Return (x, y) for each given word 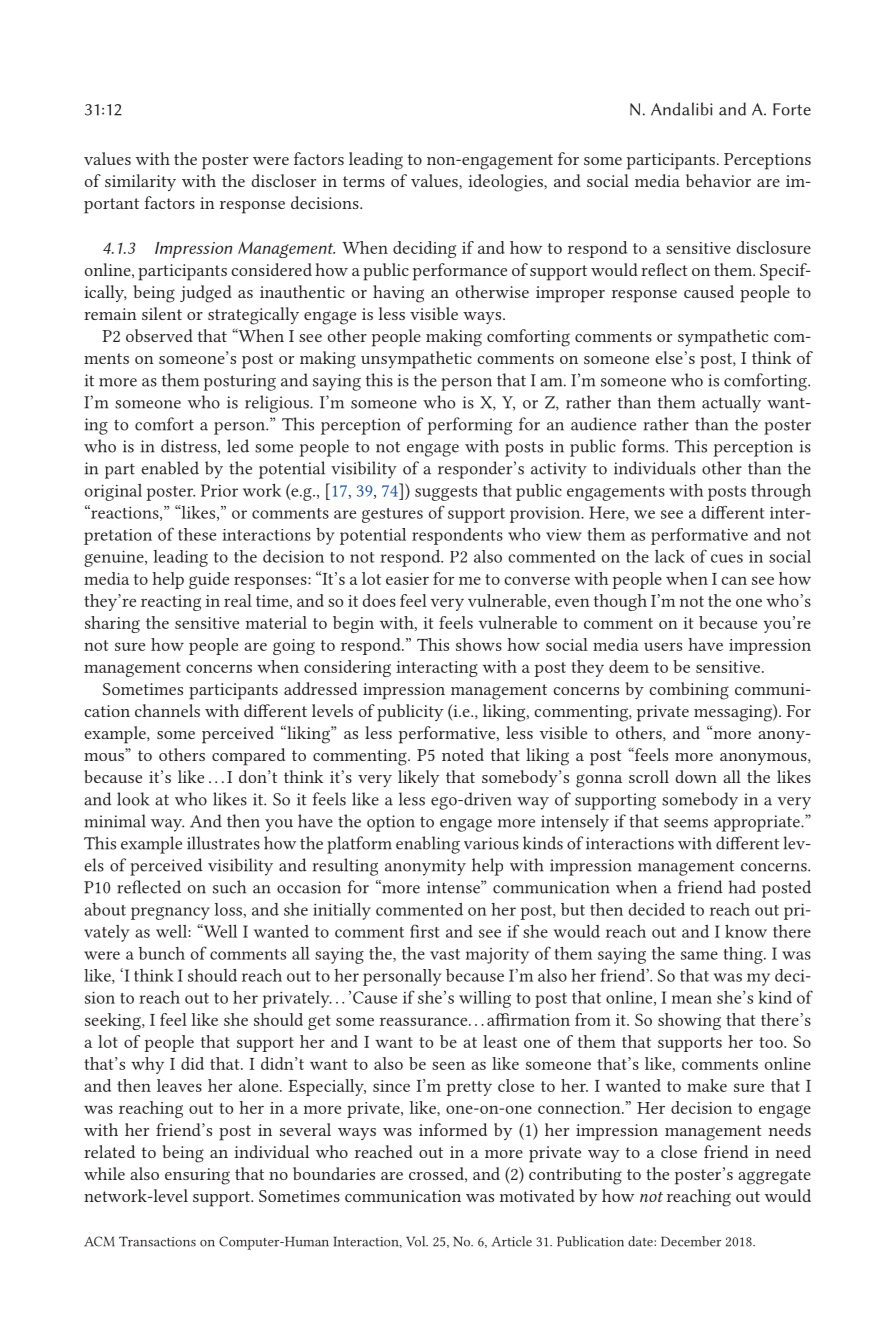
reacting (171, 603)
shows (479, 644)
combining (689, 691)
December (691, 1241)
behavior (718, 180)
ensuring (197, 1176)
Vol (417, 1241)
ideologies (506, 183)
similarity (140, 182)
